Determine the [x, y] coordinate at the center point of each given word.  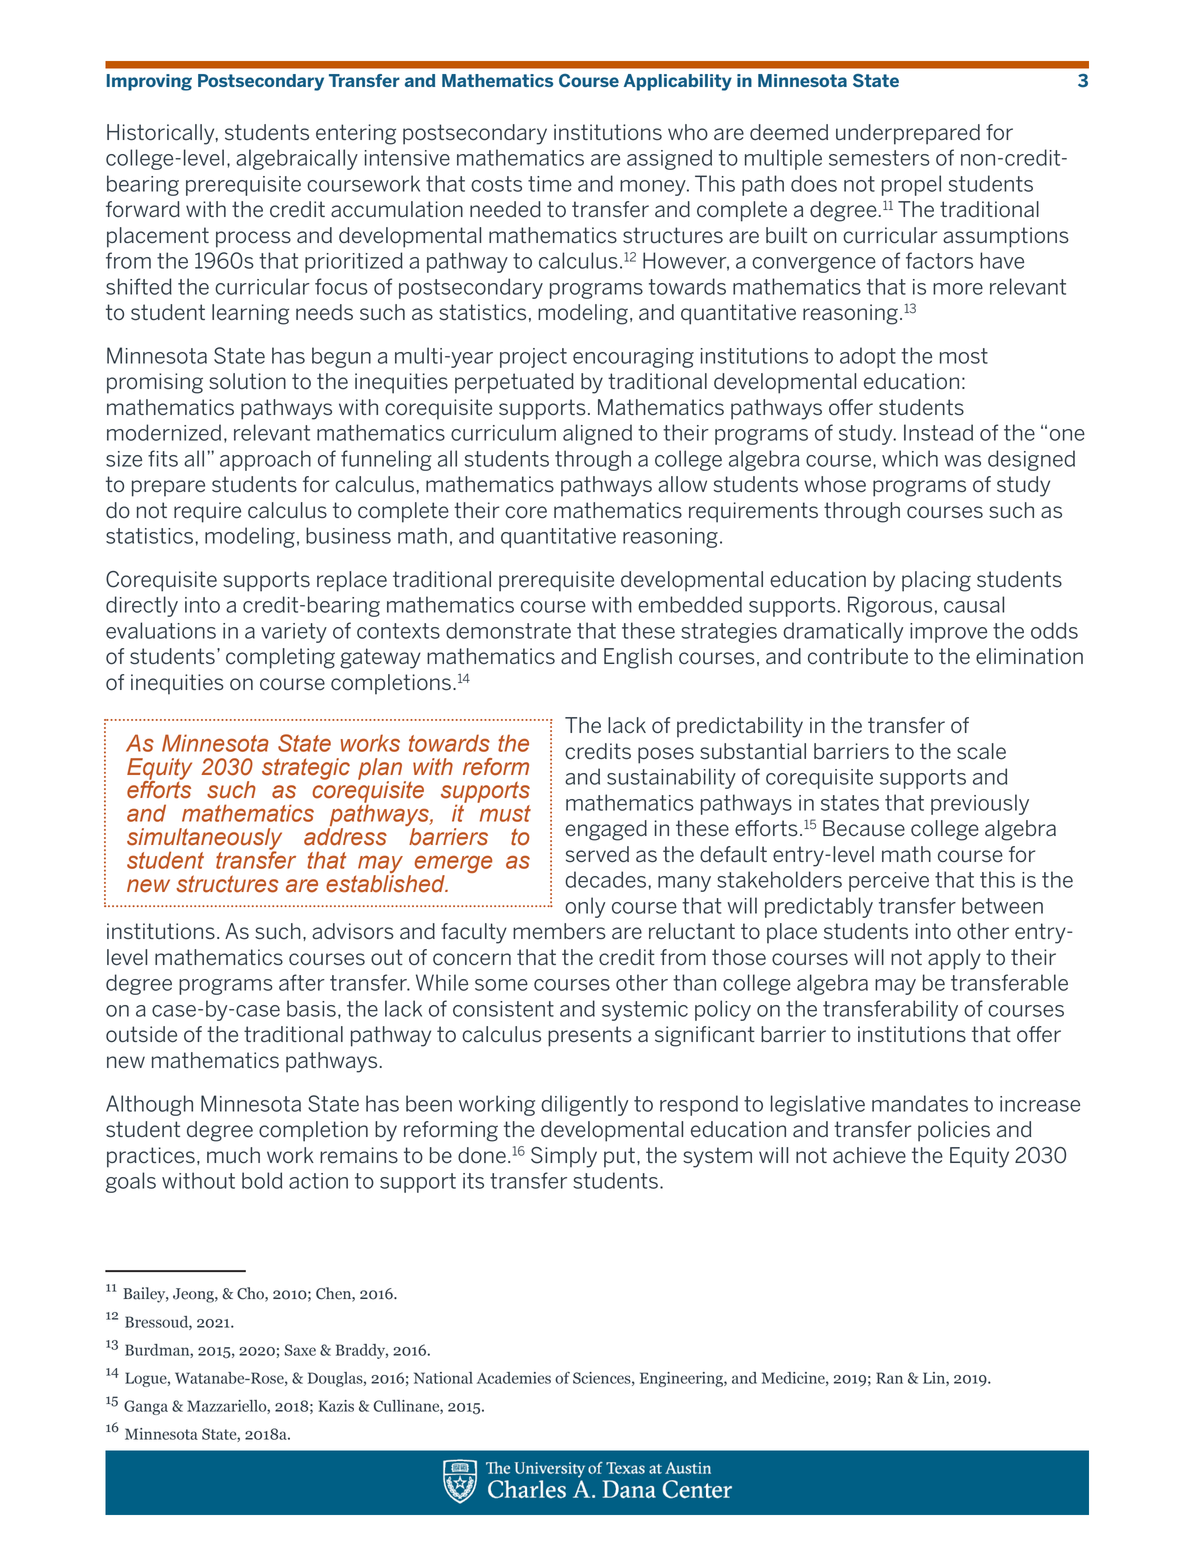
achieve [869, 1155]
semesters [879, 158]
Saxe [300, 1350]
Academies [514, 1378]
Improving [149, 82]
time [550, 184]
